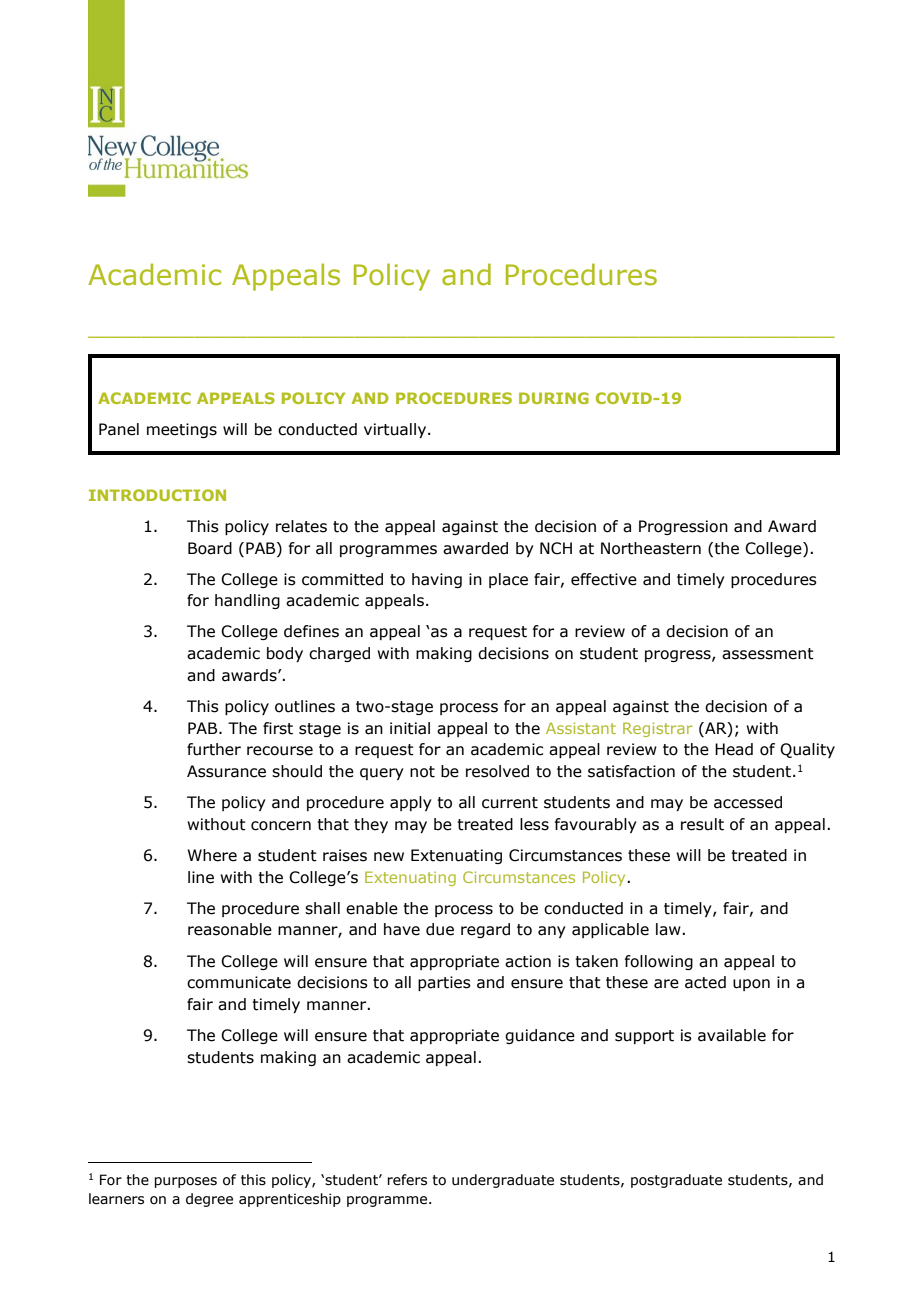  Describe the element at coordinates (247, 601) in the screenshot. I see `handling` at that location.
